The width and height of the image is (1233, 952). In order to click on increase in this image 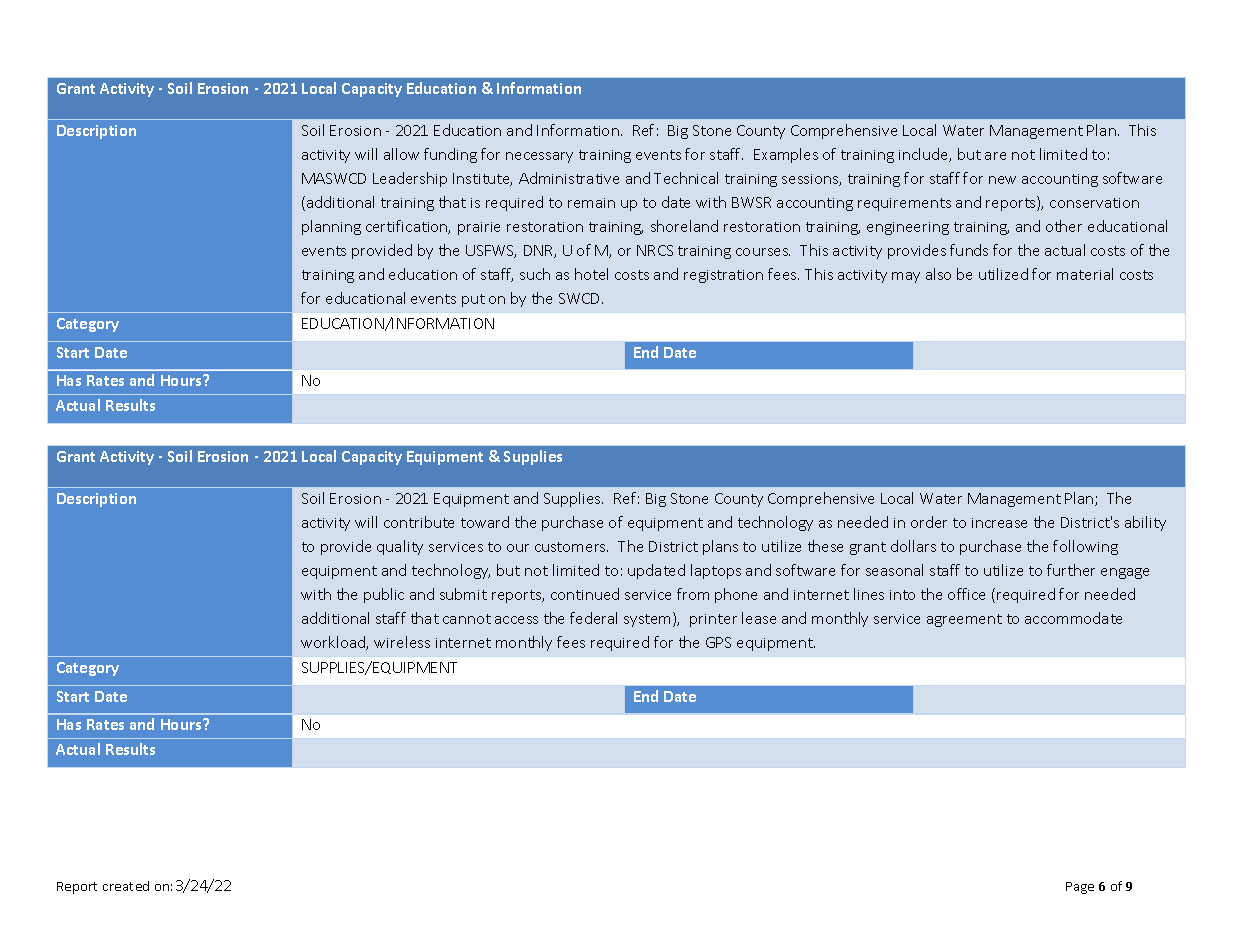, I will do `click(999, 523)`.
